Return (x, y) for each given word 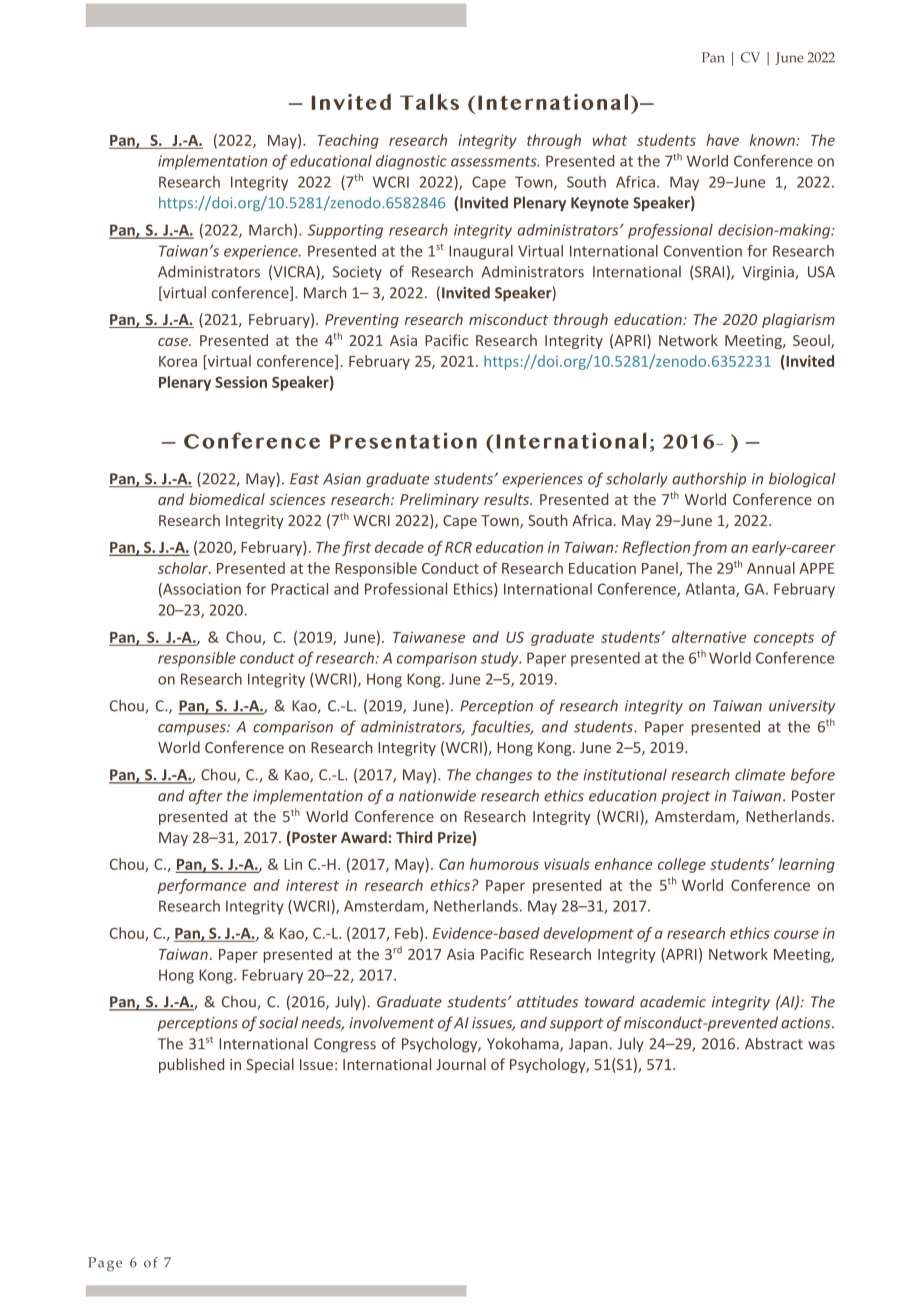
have (722, 140)
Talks (429, 101)
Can (451, 864)
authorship (709, 480)
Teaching (348, 141)
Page (105, 1264)
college (682, 865)
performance (202, 886)
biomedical (227, 499)
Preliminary (439, 500)
